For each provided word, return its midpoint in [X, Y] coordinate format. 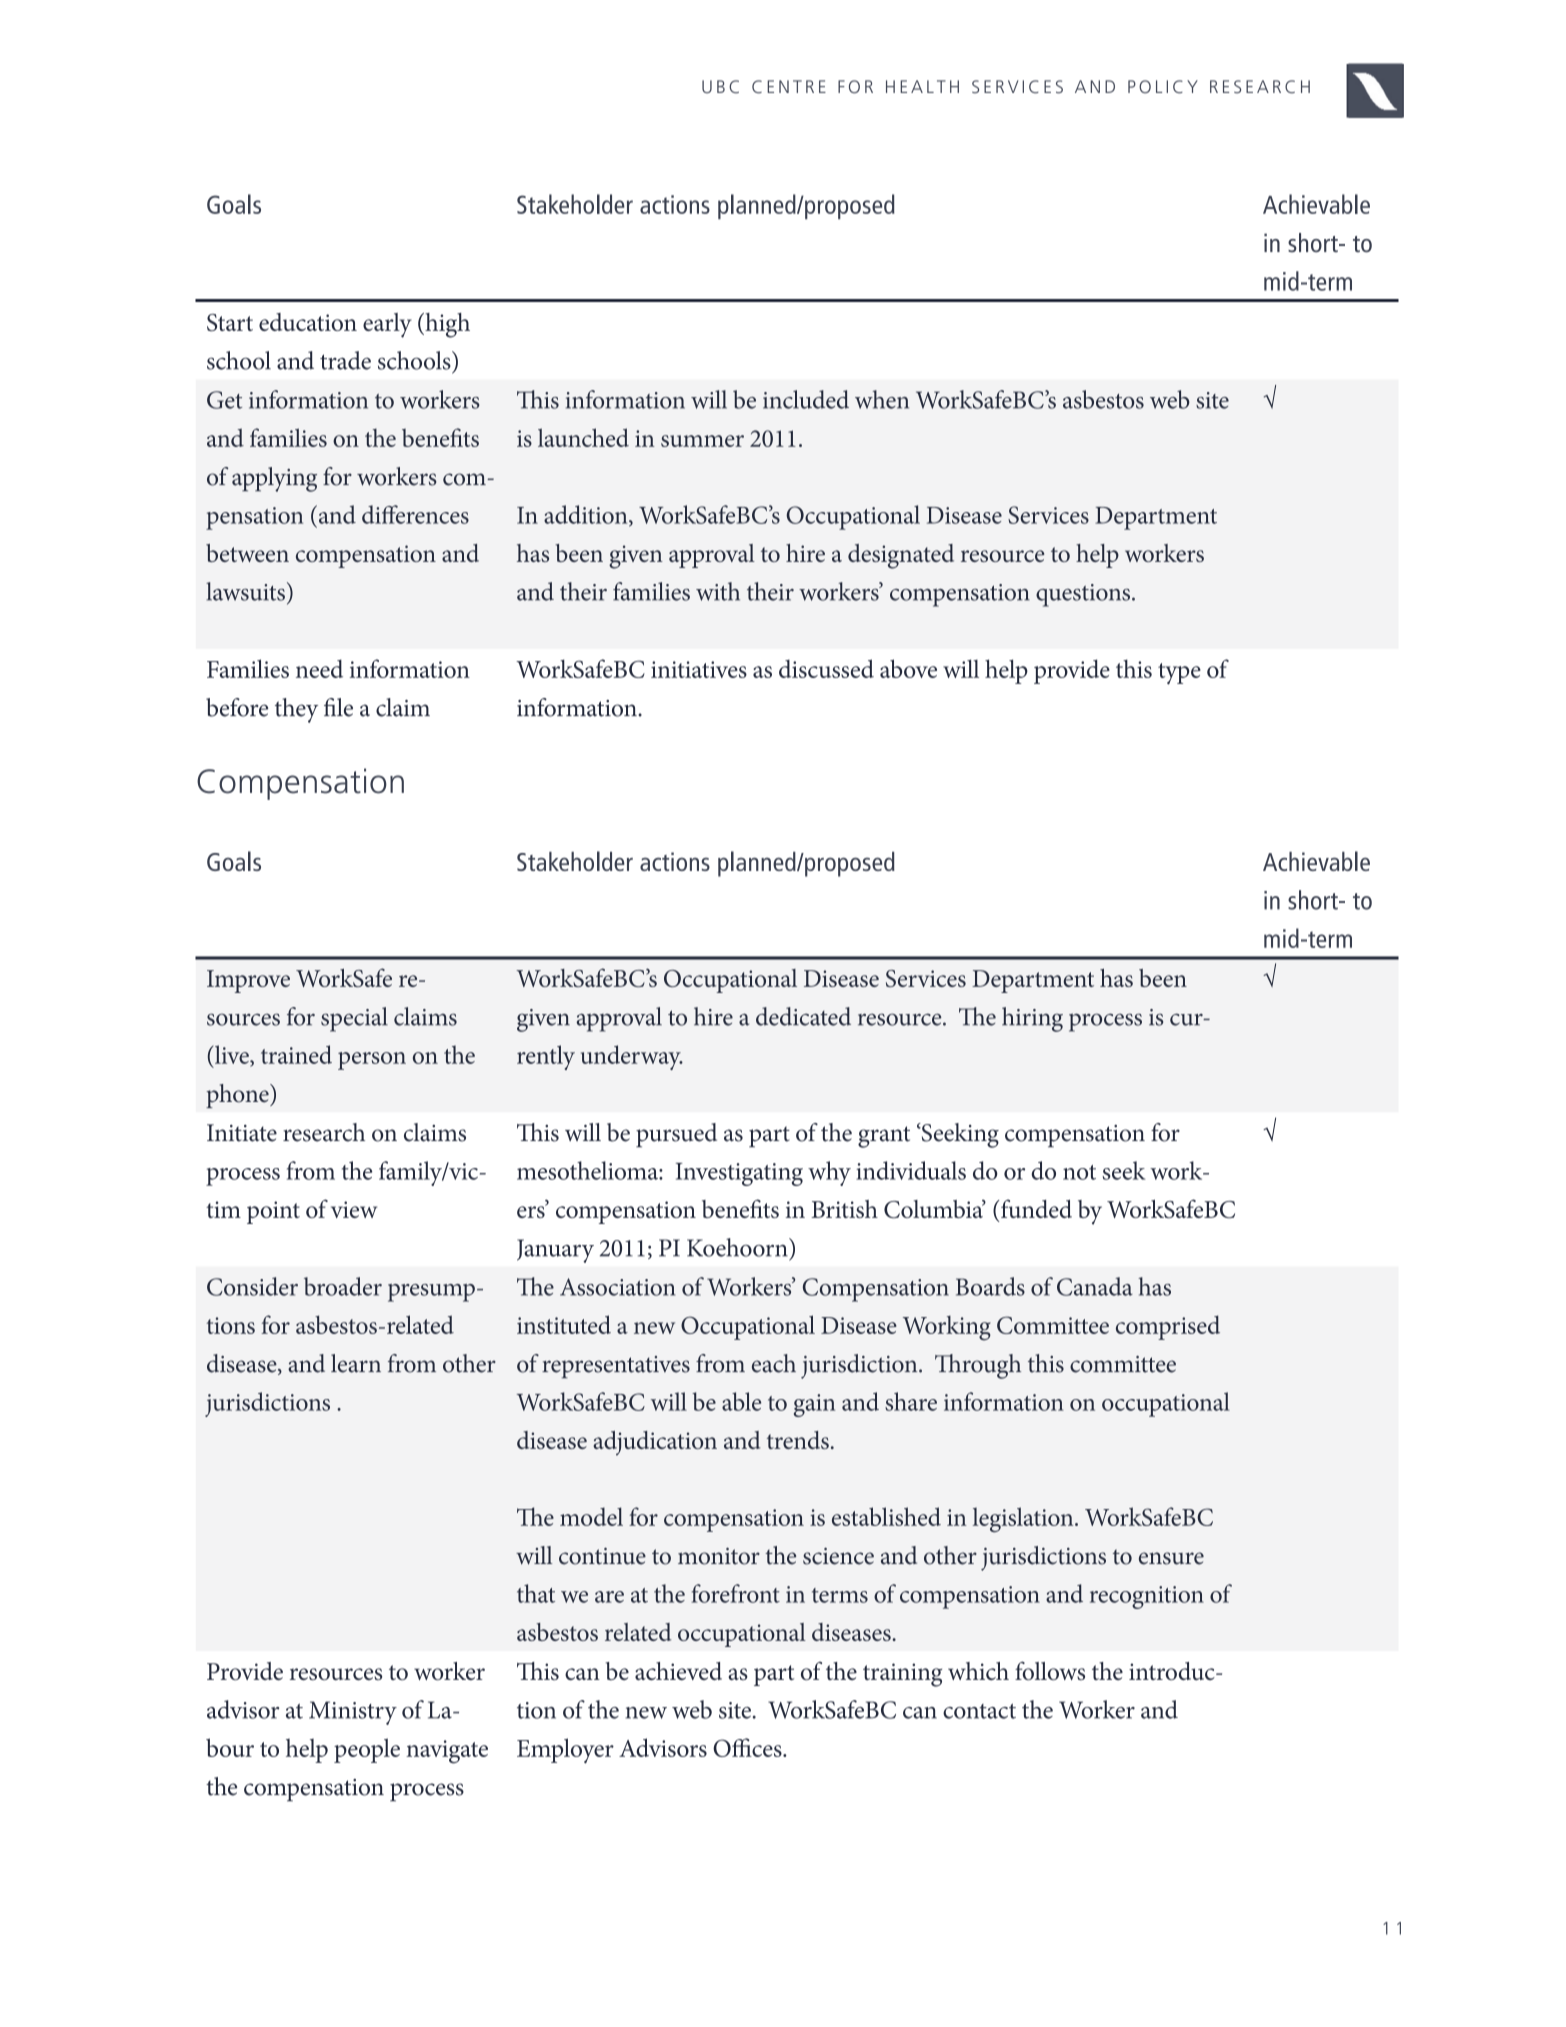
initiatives [699, 669]
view [354, 1209]
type [1179, 674]
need [319, 668]
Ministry [353, 1713]
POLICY [1163, 87]
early [387, 325]
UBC [720, 87]
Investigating [739, 1174]
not [1079, 1172]
